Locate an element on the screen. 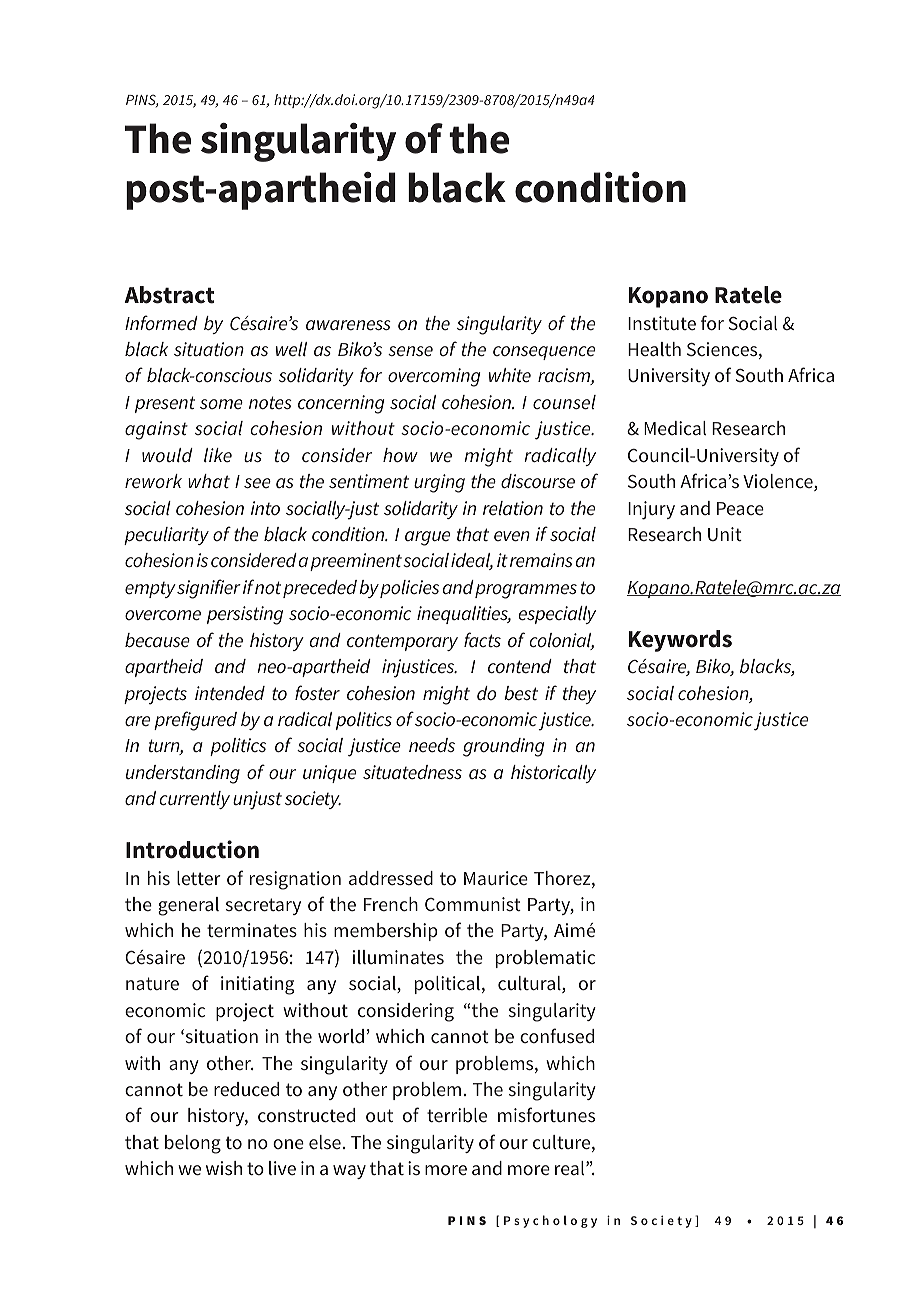  facts is located at coordinates (482, 639).
